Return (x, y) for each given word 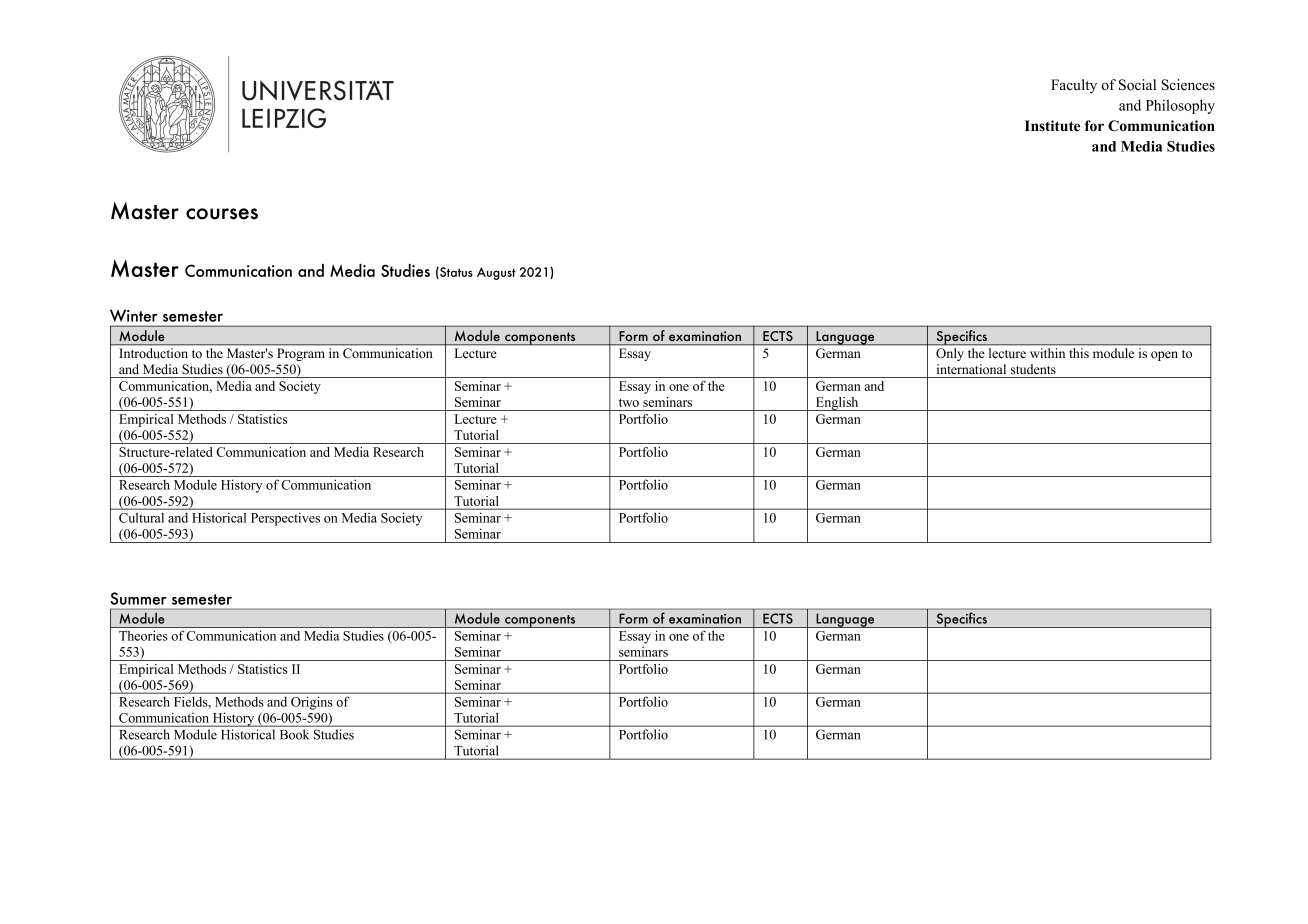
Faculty (1074, 86)
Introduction (154, 353)
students (1033, 369)
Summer (138, 598)
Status (455, 273)
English (837, 404)
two (629, 402)
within (1047, 353)
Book (294, 734)
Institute (1052, 125)
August (496, 273)
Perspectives (285, 519)
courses (222, 214)
